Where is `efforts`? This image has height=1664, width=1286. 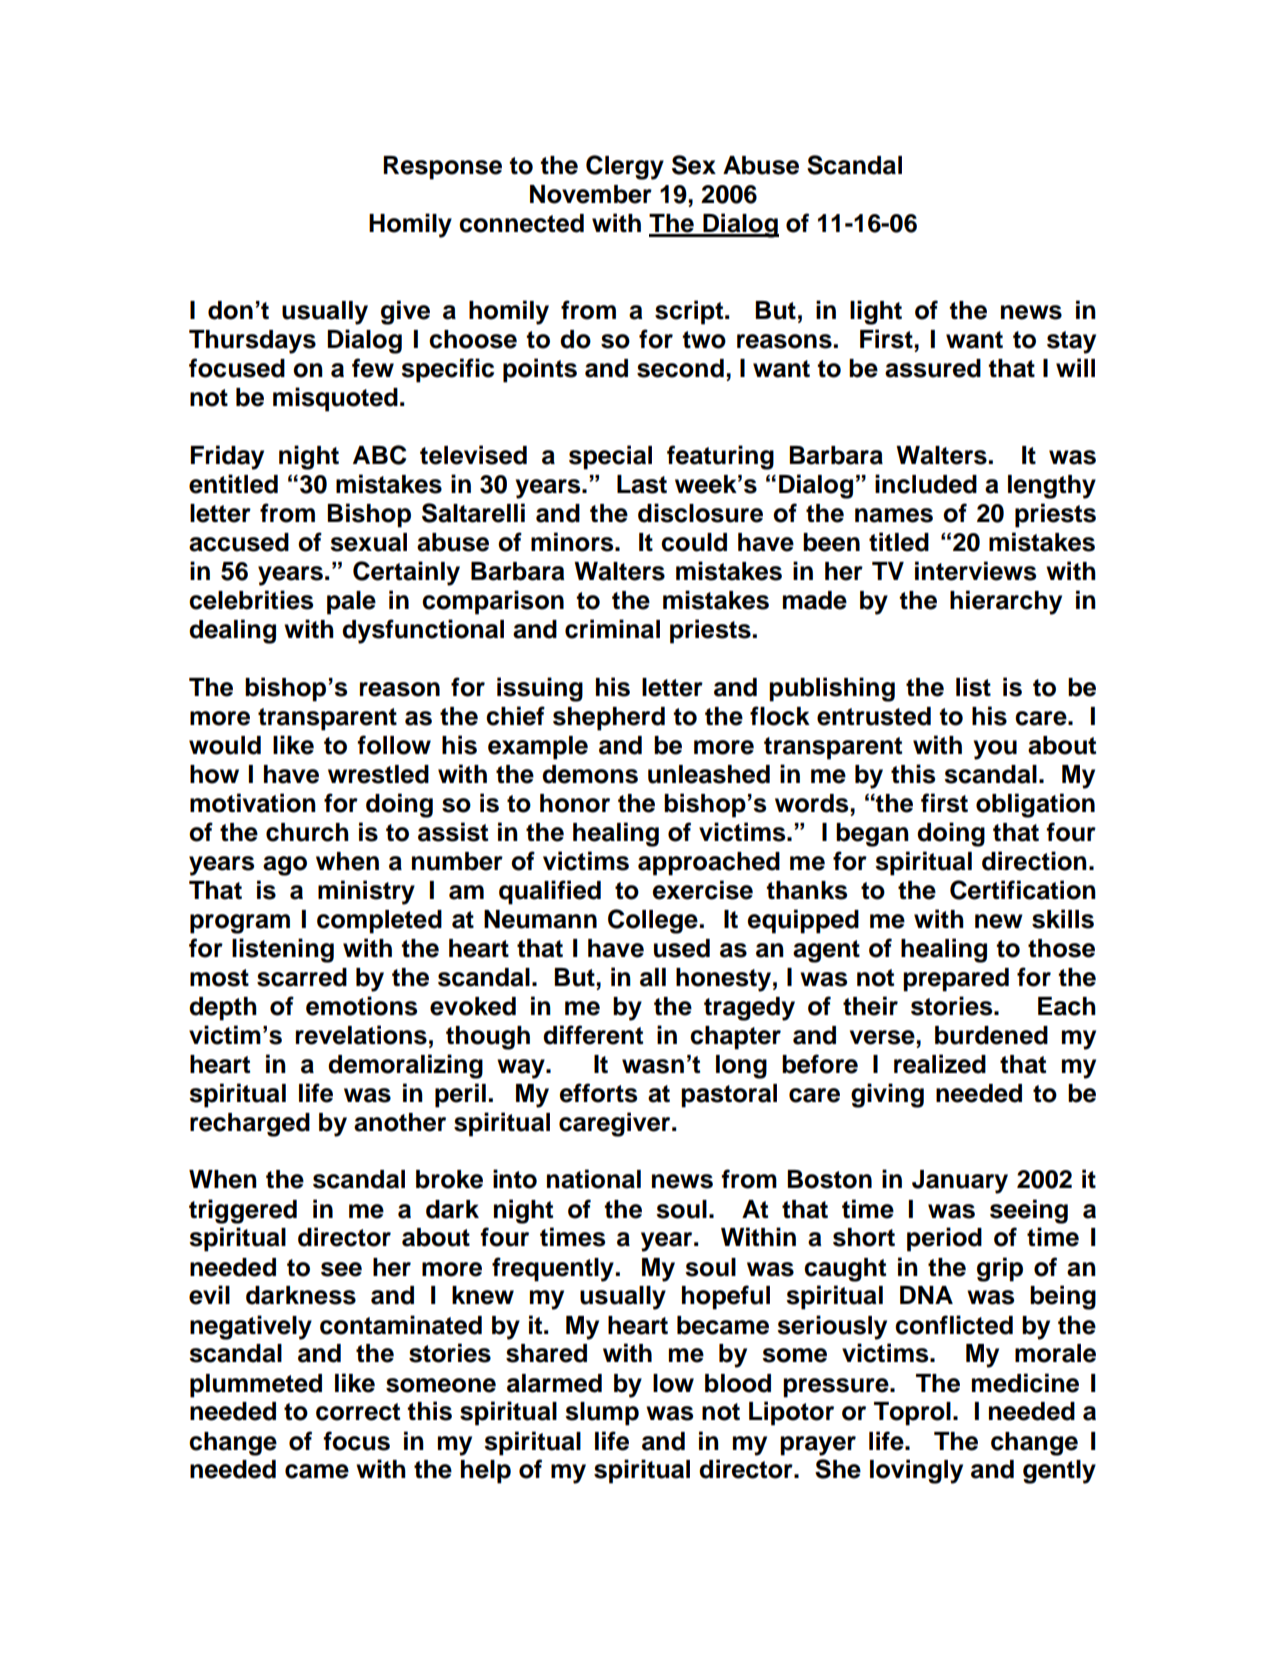
efforts is located at coordinates (598, 1093).
